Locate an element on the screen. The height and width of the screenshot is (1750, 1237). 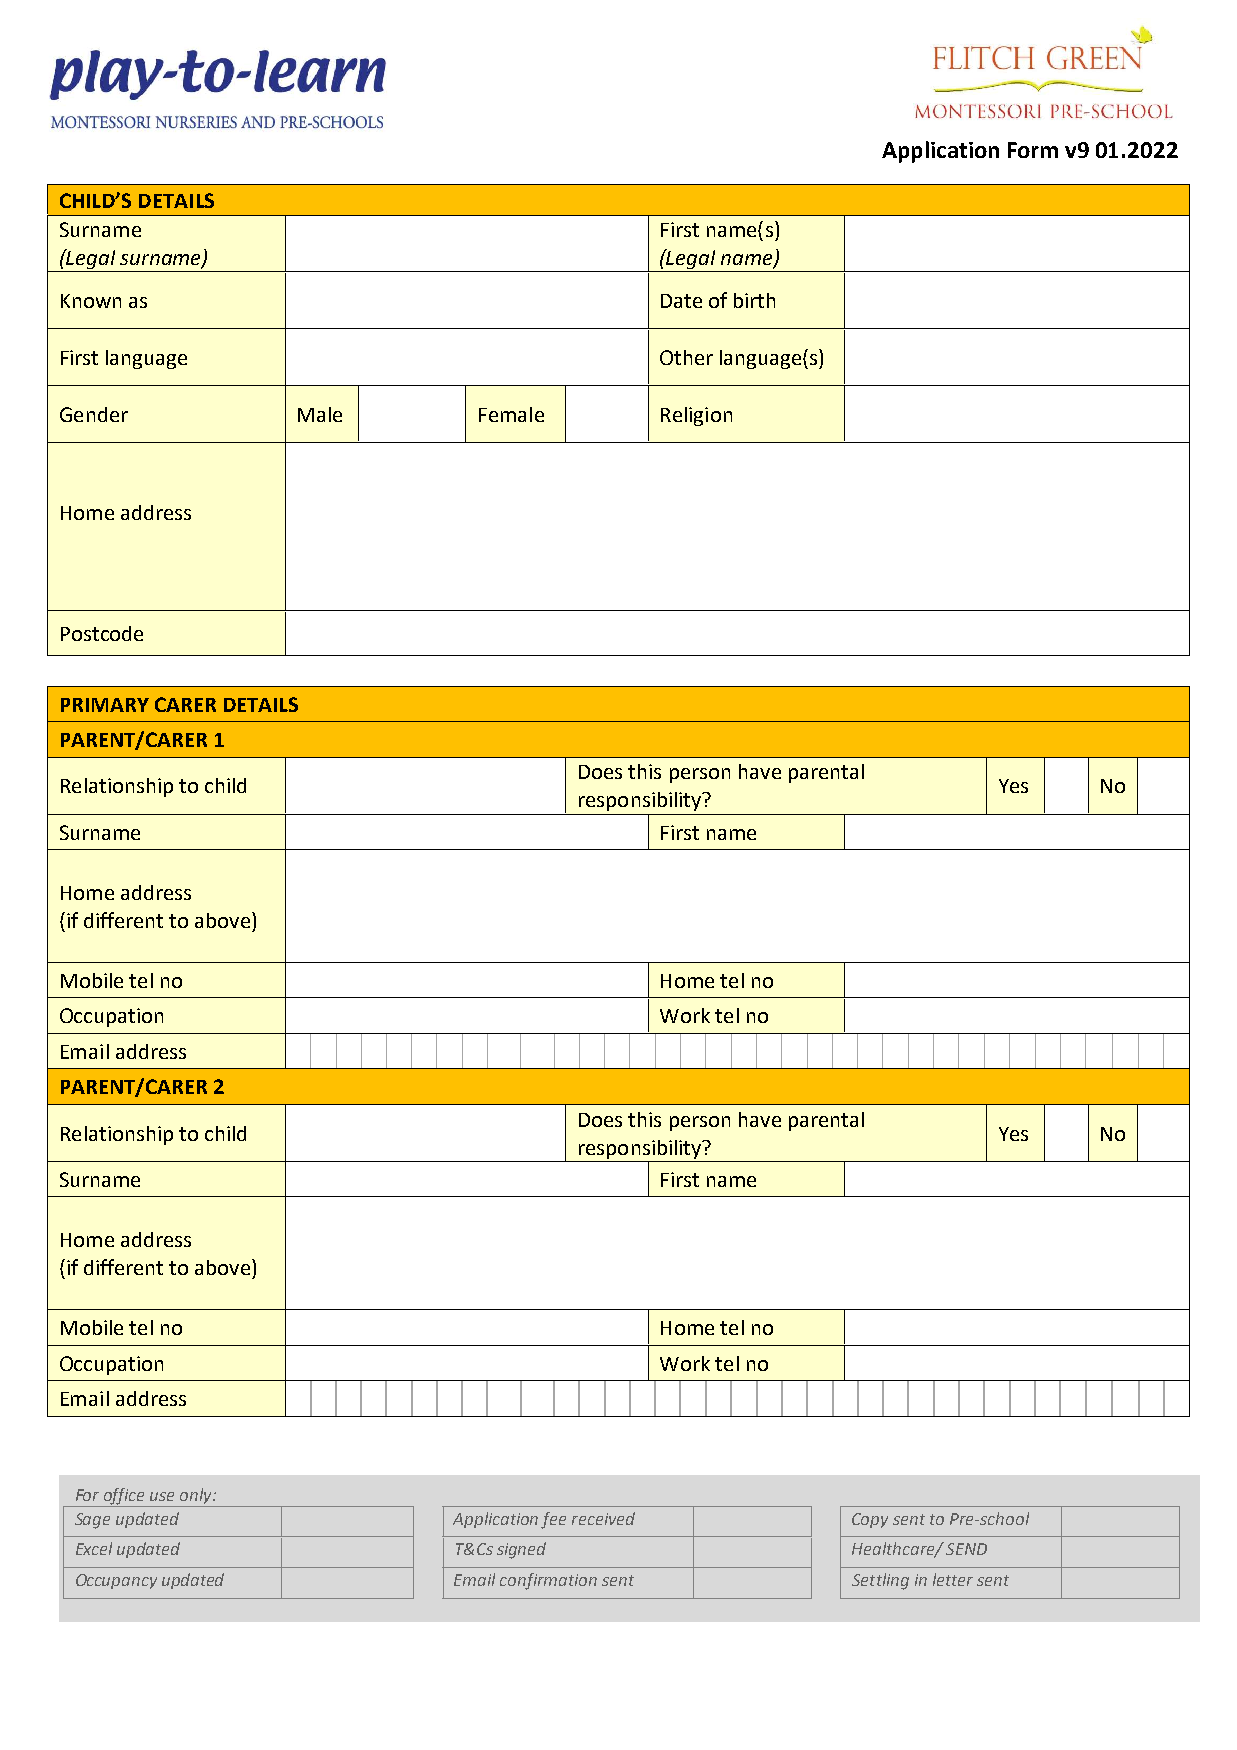
Postcode is located at coordinates (102, 633).
